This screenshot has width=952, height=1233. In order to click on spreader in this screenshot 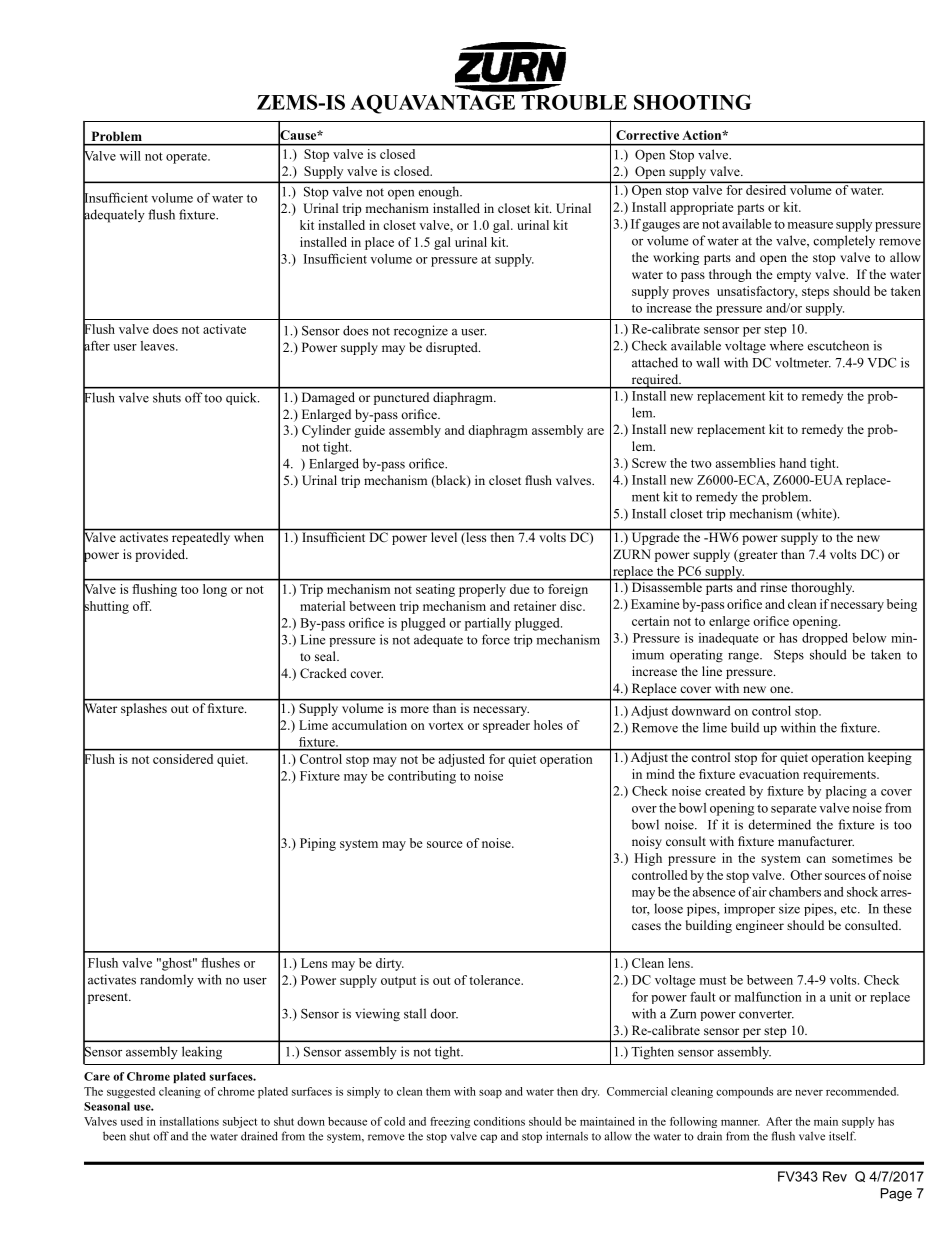, I will do `click(506, 726)`.
